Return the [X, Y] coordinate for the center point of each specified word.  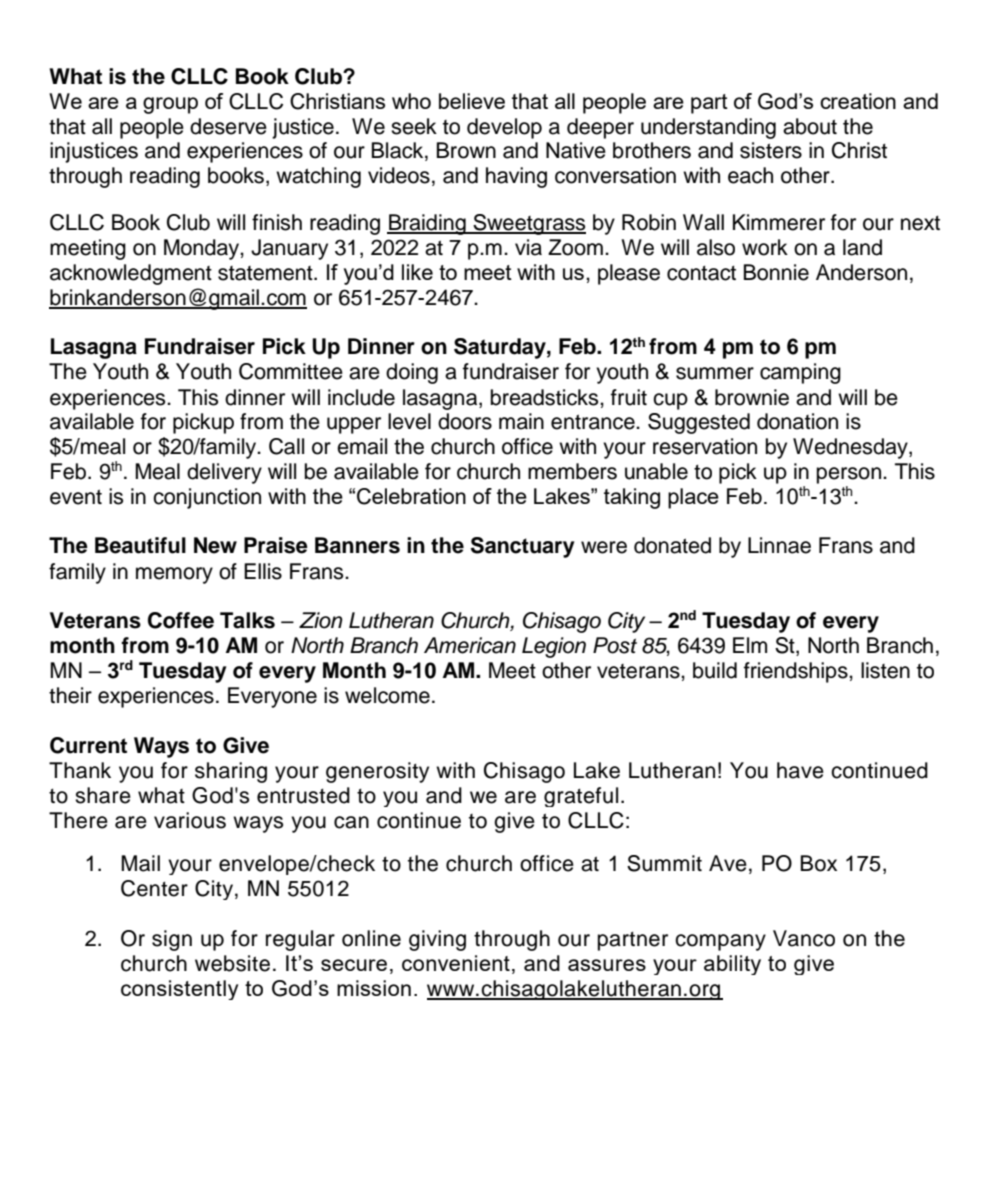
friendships [797, 672]
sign [172, 940]
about [810, 126]
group [170, 105]
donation [797, 421]
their [70, 695]
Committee [291, 371]
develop [504, 128]
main [521, 421]
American [470, 645]
